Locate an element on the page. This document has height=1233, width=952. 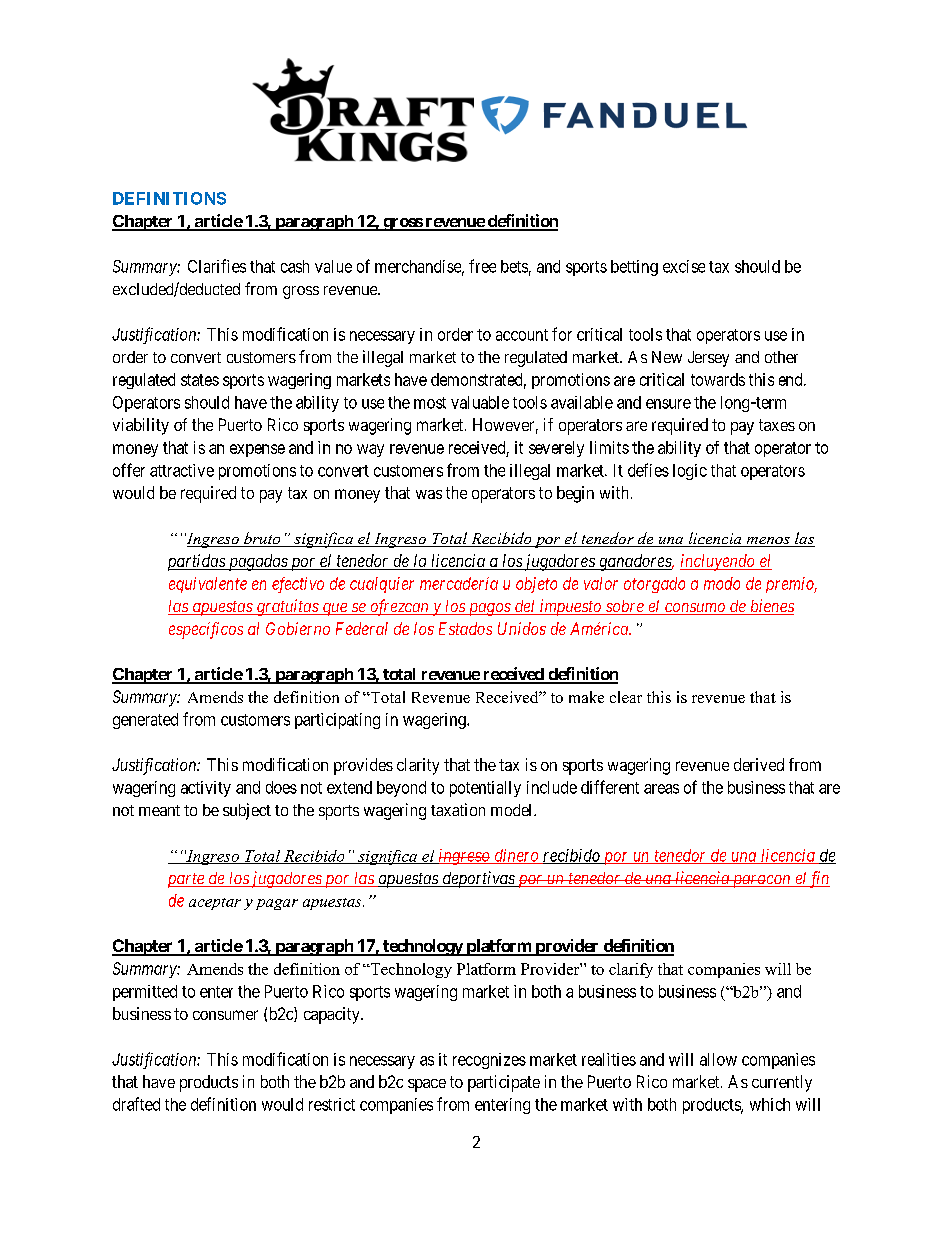
Clarifies is located at coordinates (217, 266).
